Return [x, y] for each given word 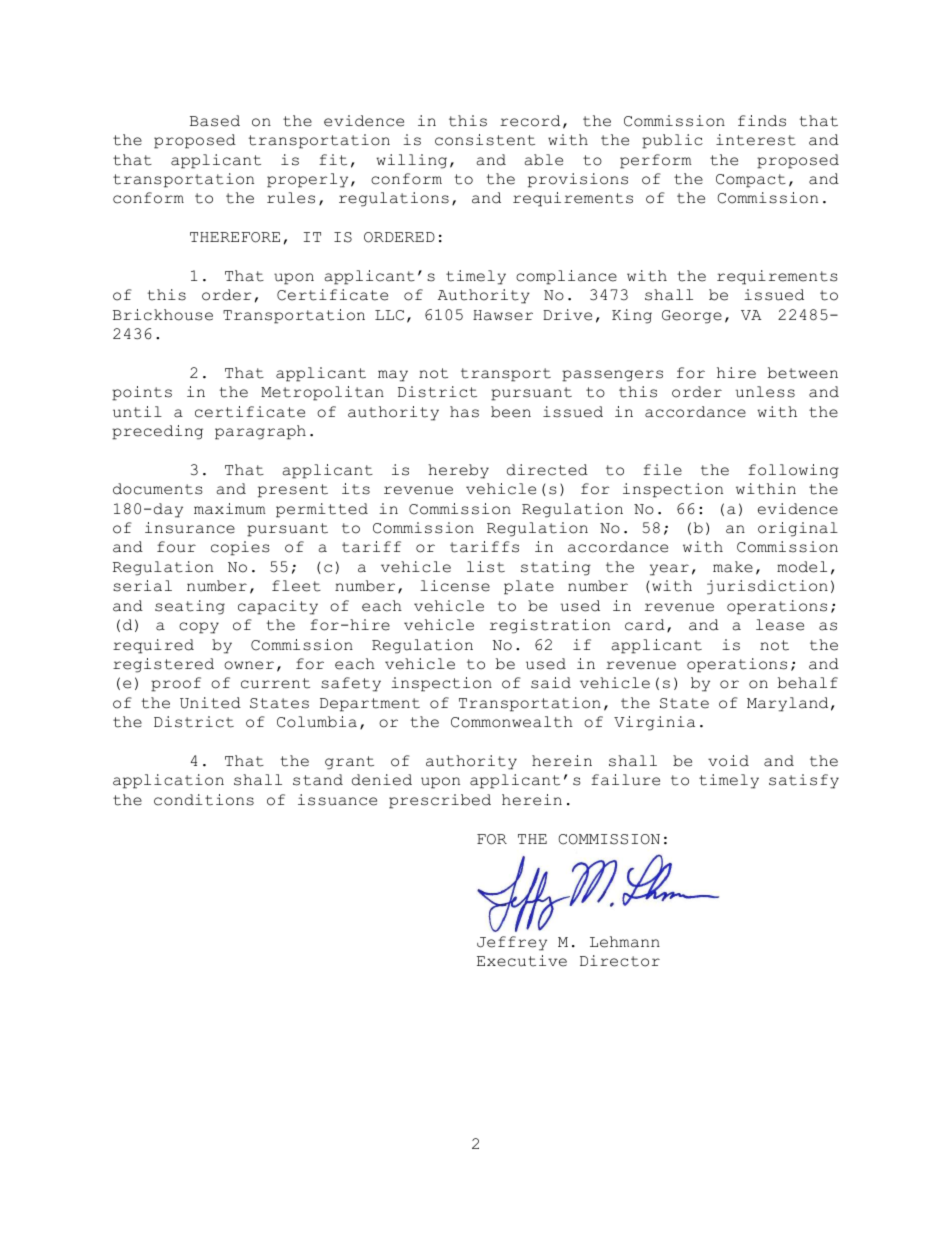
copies [240, 548]
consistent [485, 140]
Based [215, 121]
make [733, 567]
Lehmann [625, 942]
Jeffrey [512, 943]
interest [756, 140]
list [486, 567]
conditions [204, 800]
